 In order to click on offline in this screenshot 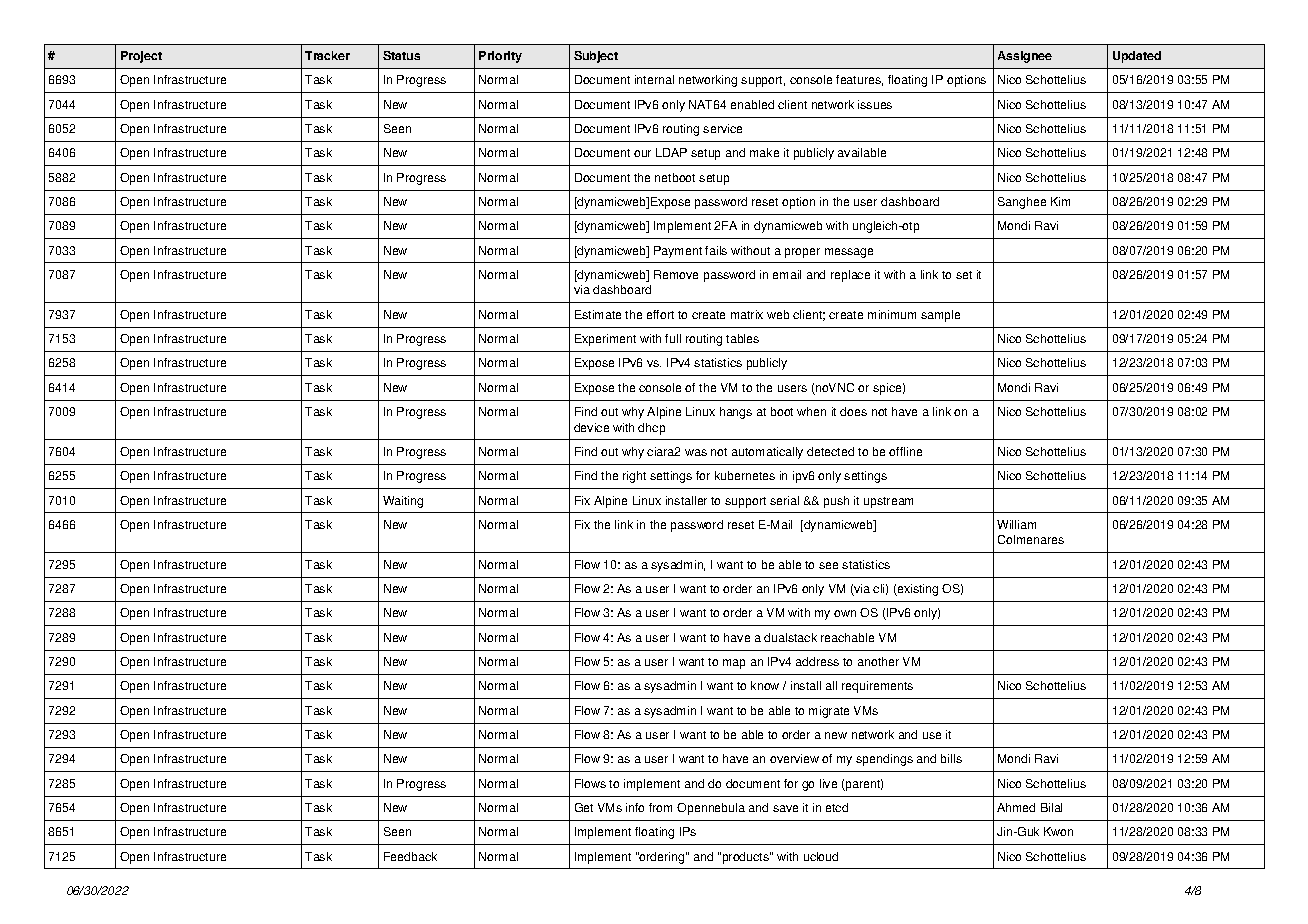, I will do `click(905, 451)`.
